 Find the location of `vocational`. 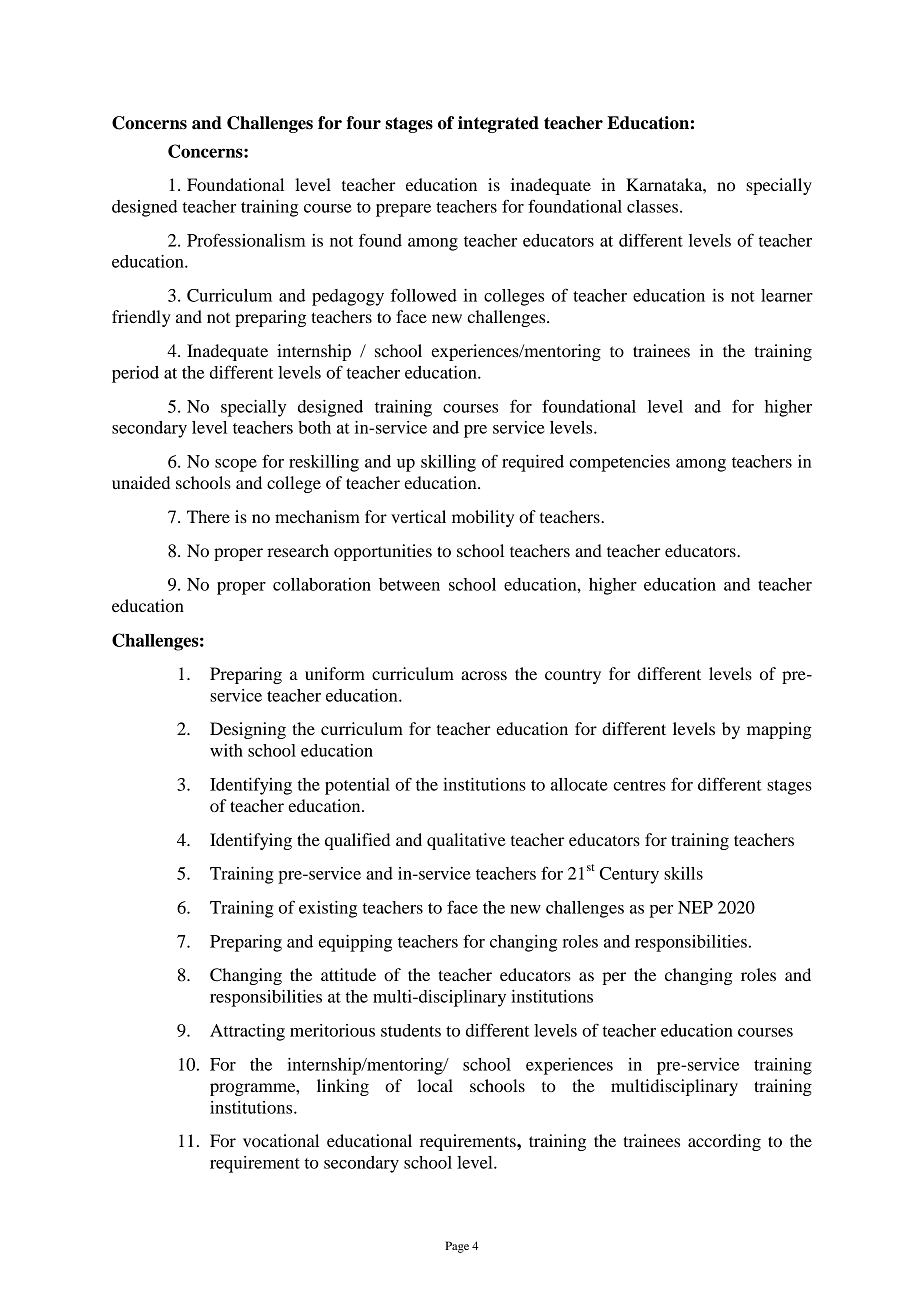

vocational is located at coordinates (281, 1140).
